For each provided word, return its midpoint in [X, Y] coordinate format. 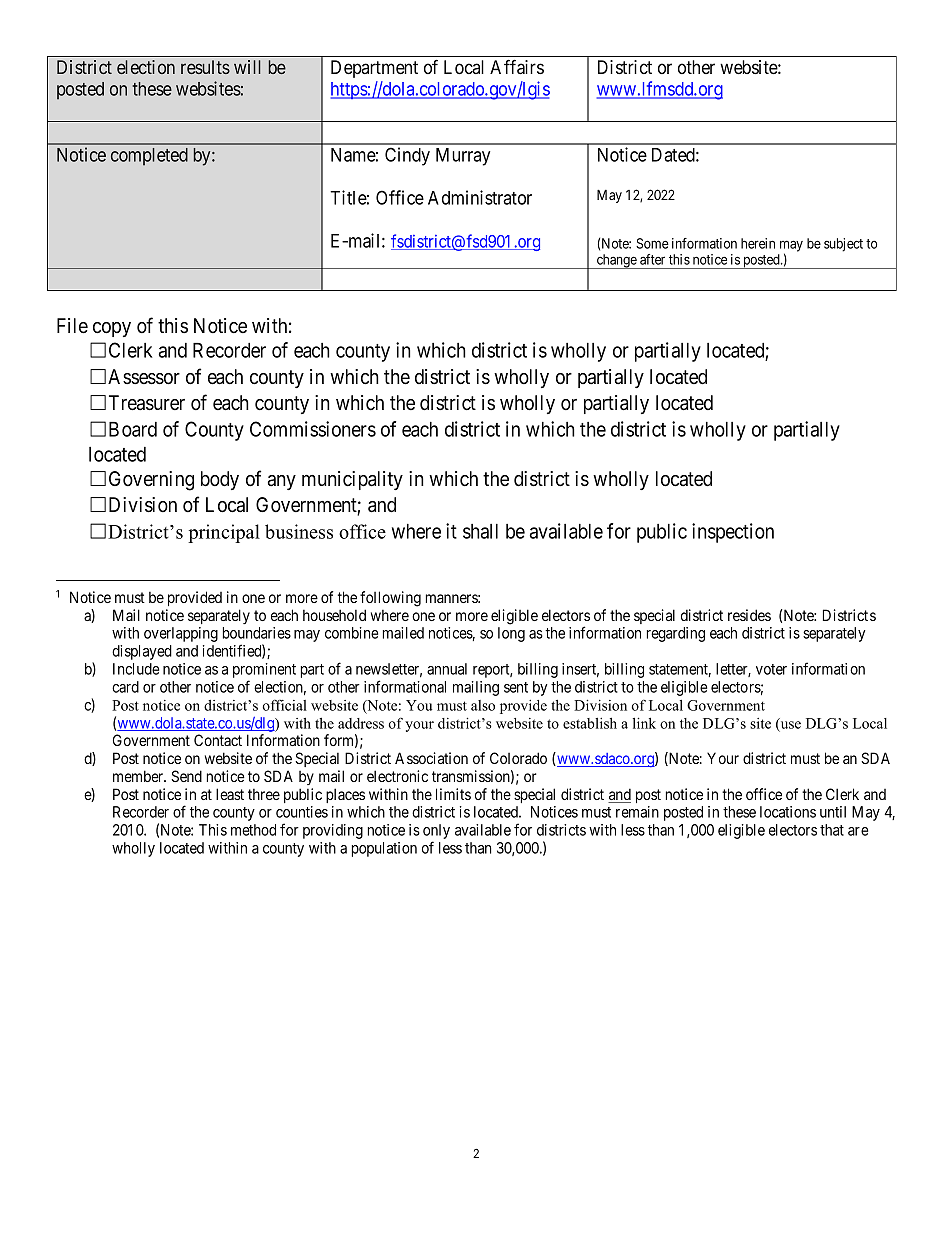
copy [112, 329]
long [511, 634]
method [253, 830]
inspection [733, 533]
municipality [352, 480]
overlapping [181, 634]
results [205, 67]
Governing [151, 481]
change [616, 261]
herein [758, 243]
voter [771, 669]
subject [843, 245]
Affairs [517, 67]
